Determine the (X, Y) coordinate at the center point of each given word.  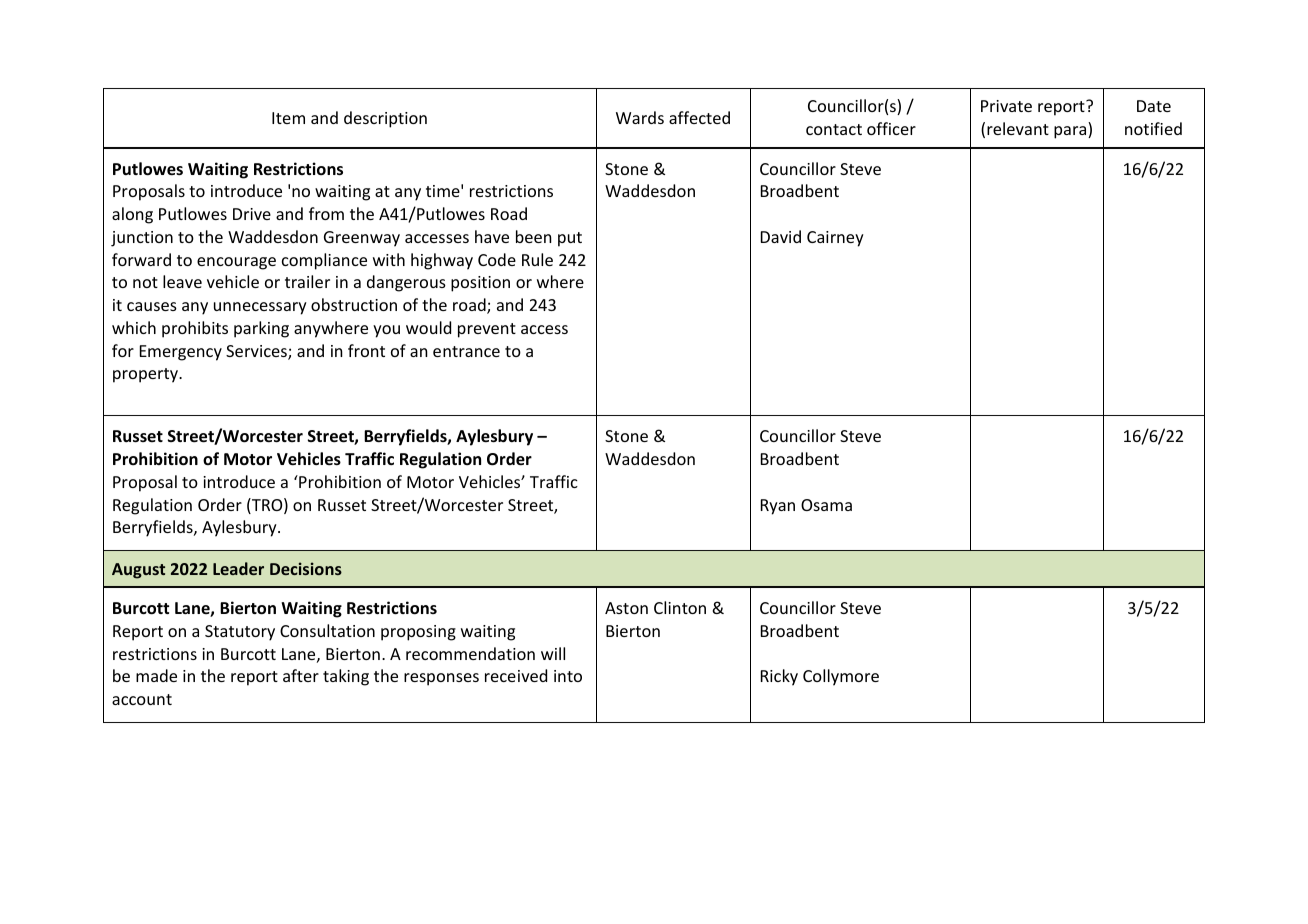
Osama (826, 505)
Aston (626, 608)
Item (288, 118)
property (147, 375)
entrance (466, 351)
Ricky (779, 677)
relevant (1018, 128)
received (516, 675)
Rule (537, 259)
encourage (236, 263)
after (301, 675)
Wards (640, 117)
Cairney (835, 239)
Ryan (778, 507)
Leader (238, 568)
